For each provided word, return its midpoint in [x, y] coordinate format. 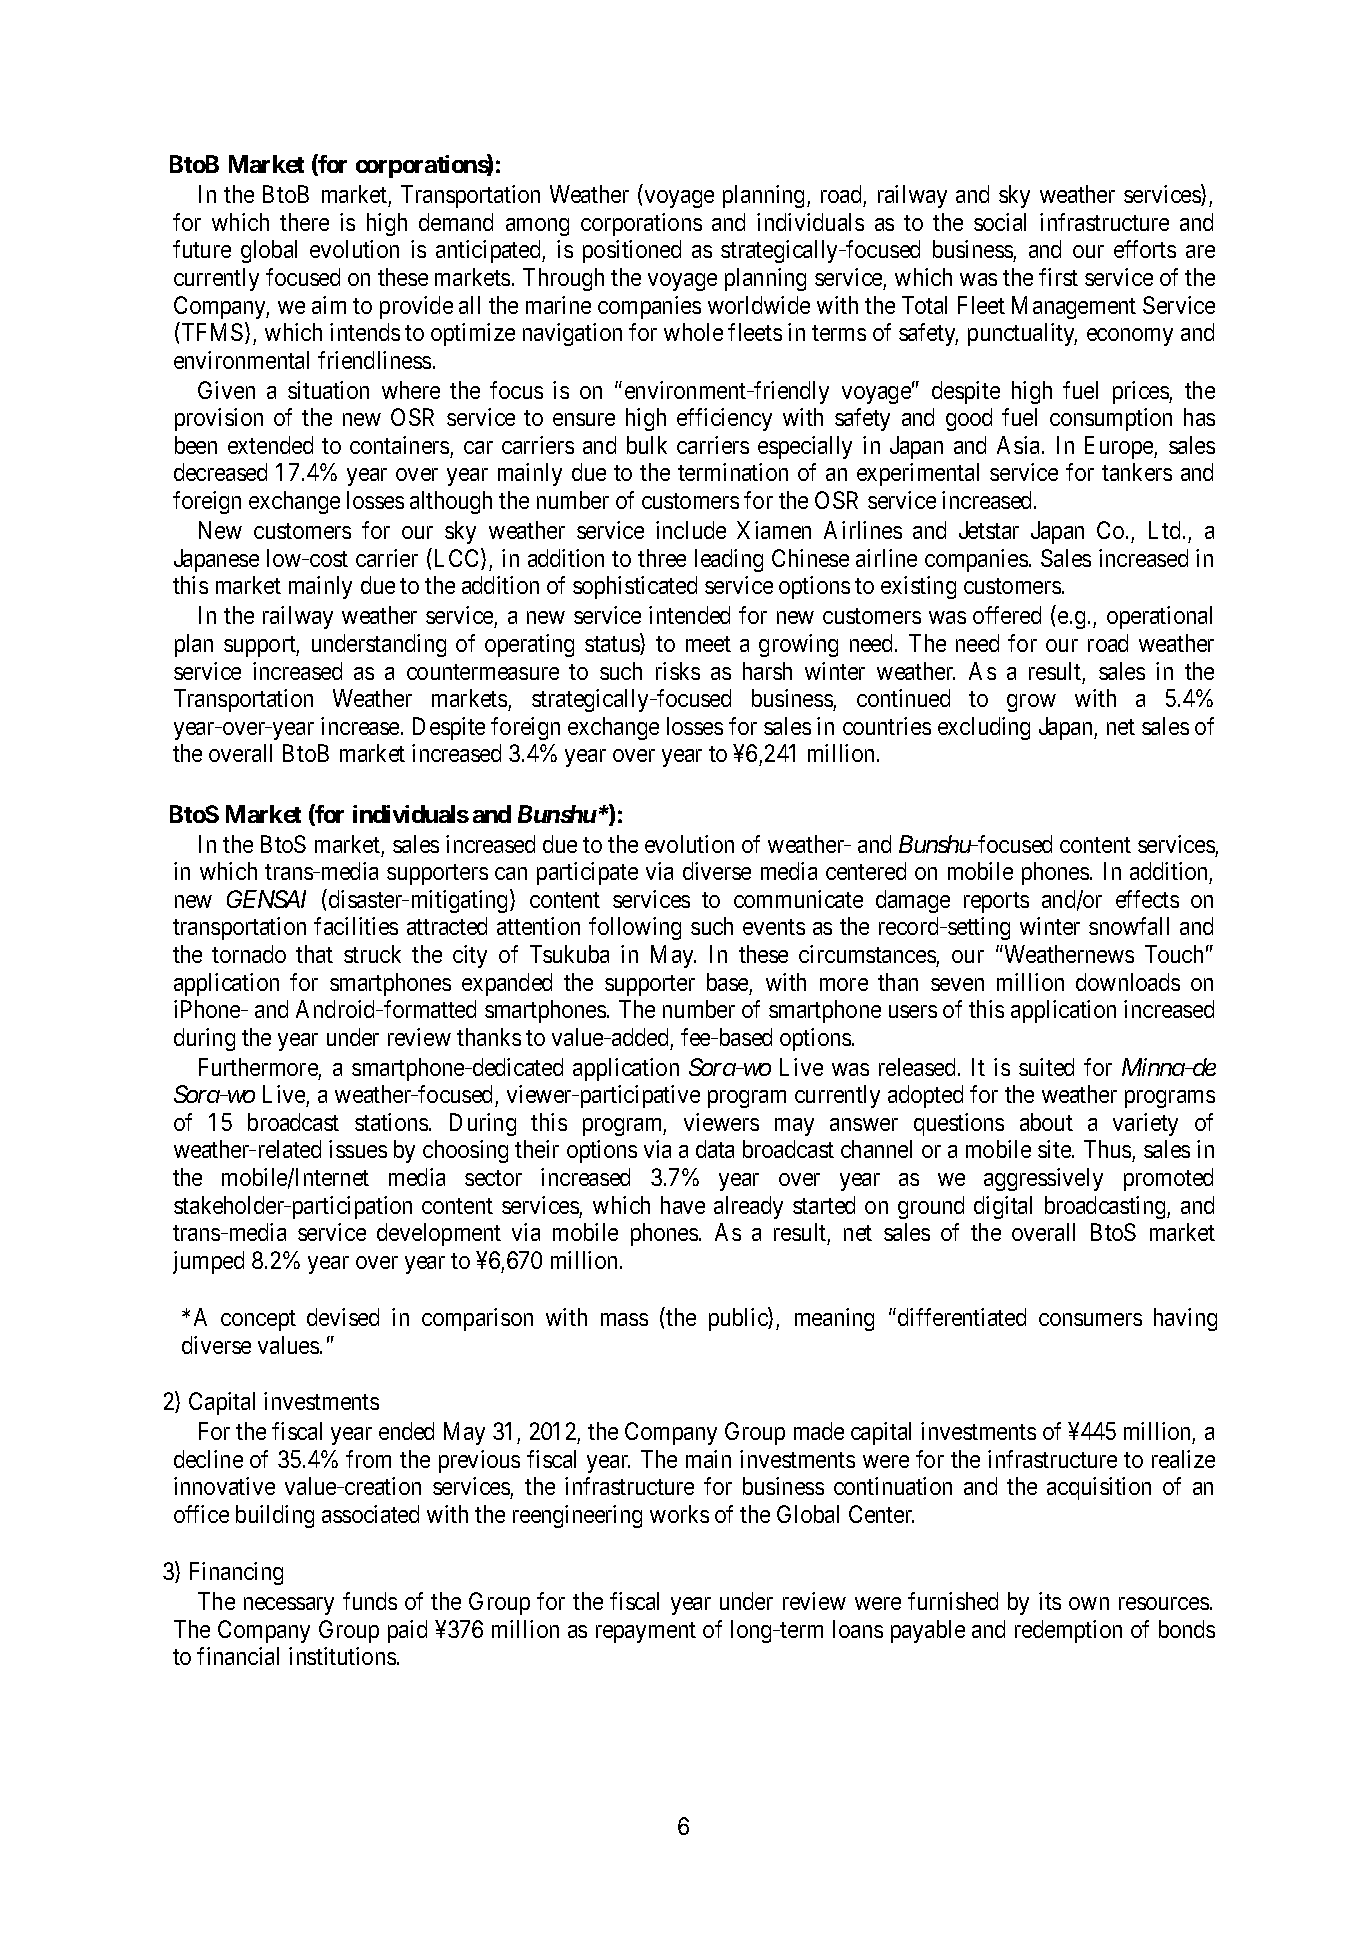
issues [358, 1149]
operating [529, 645]
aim [329, 305]
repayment [646, 1632]
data [715, 1149]
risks [678, 671]
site [1055, 1149]
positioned [632, 251]
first [1058, 277]
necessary [289, 1606]
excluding [984, 728]
